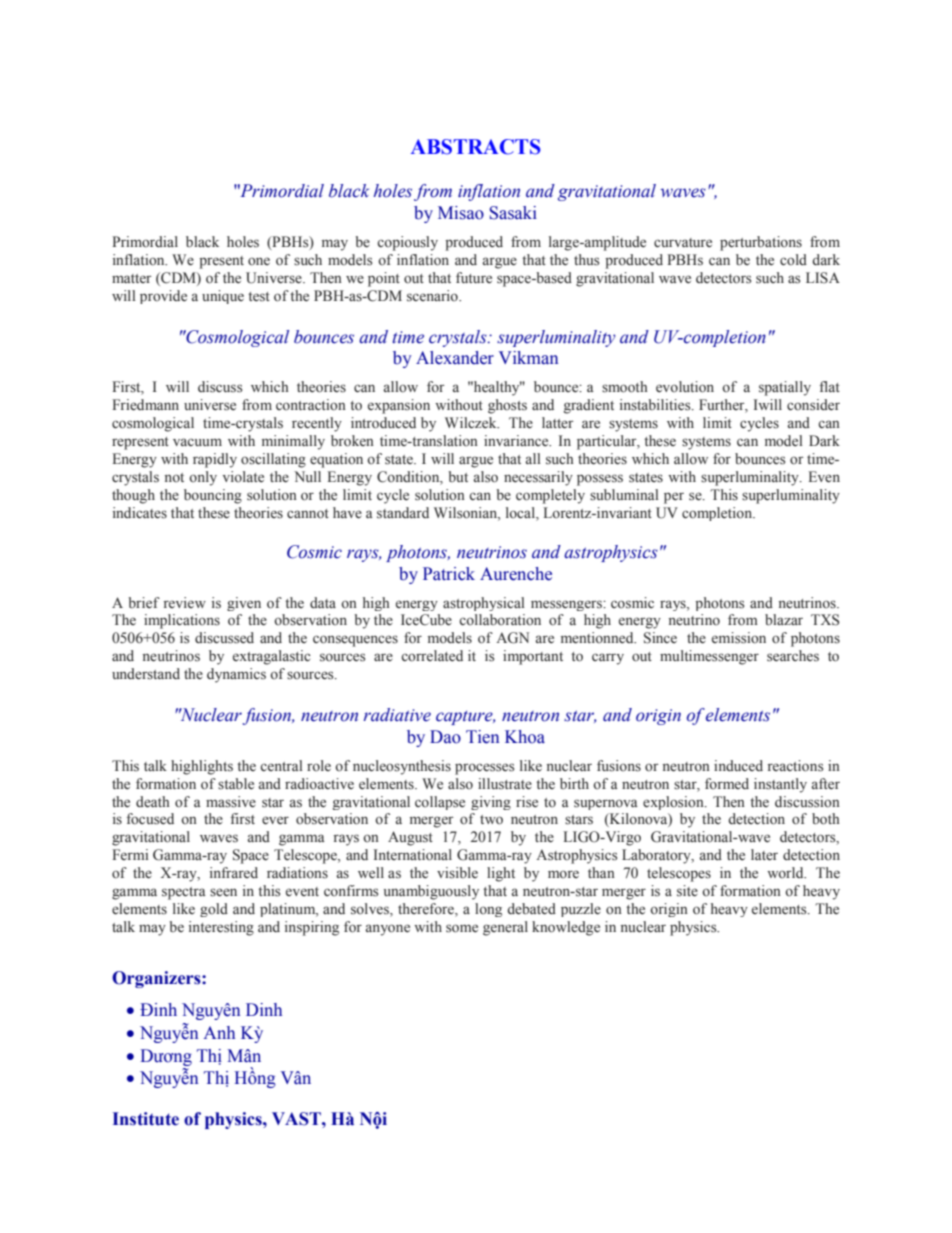 Image resolution: width=952 pixels, height=1233 pixels. I want to click on matter, so click(132, 278).
